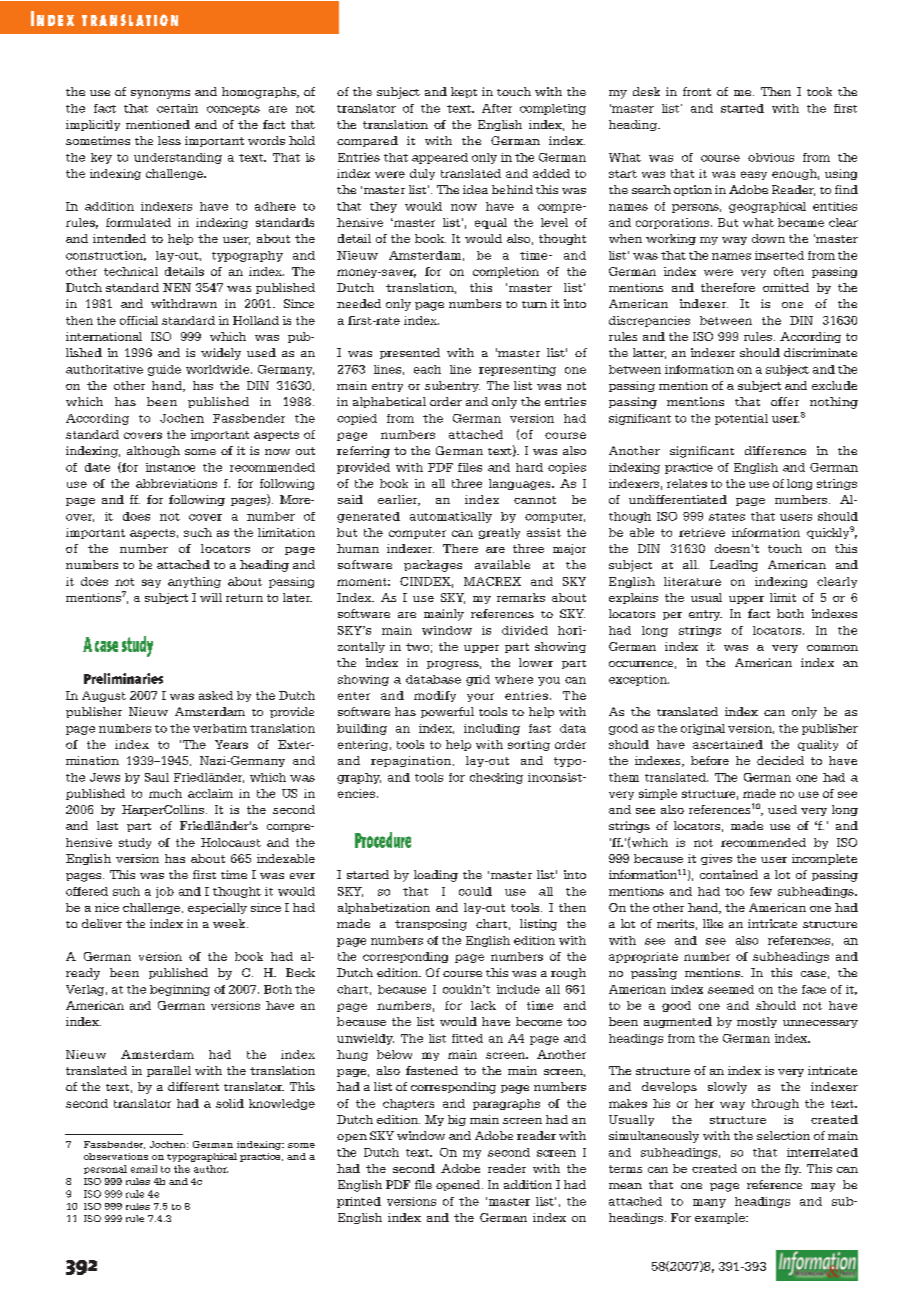  What do you see at coordinates (144, 1169) in the screenshot?
I see `email` at bounding box center [144, 1169].
